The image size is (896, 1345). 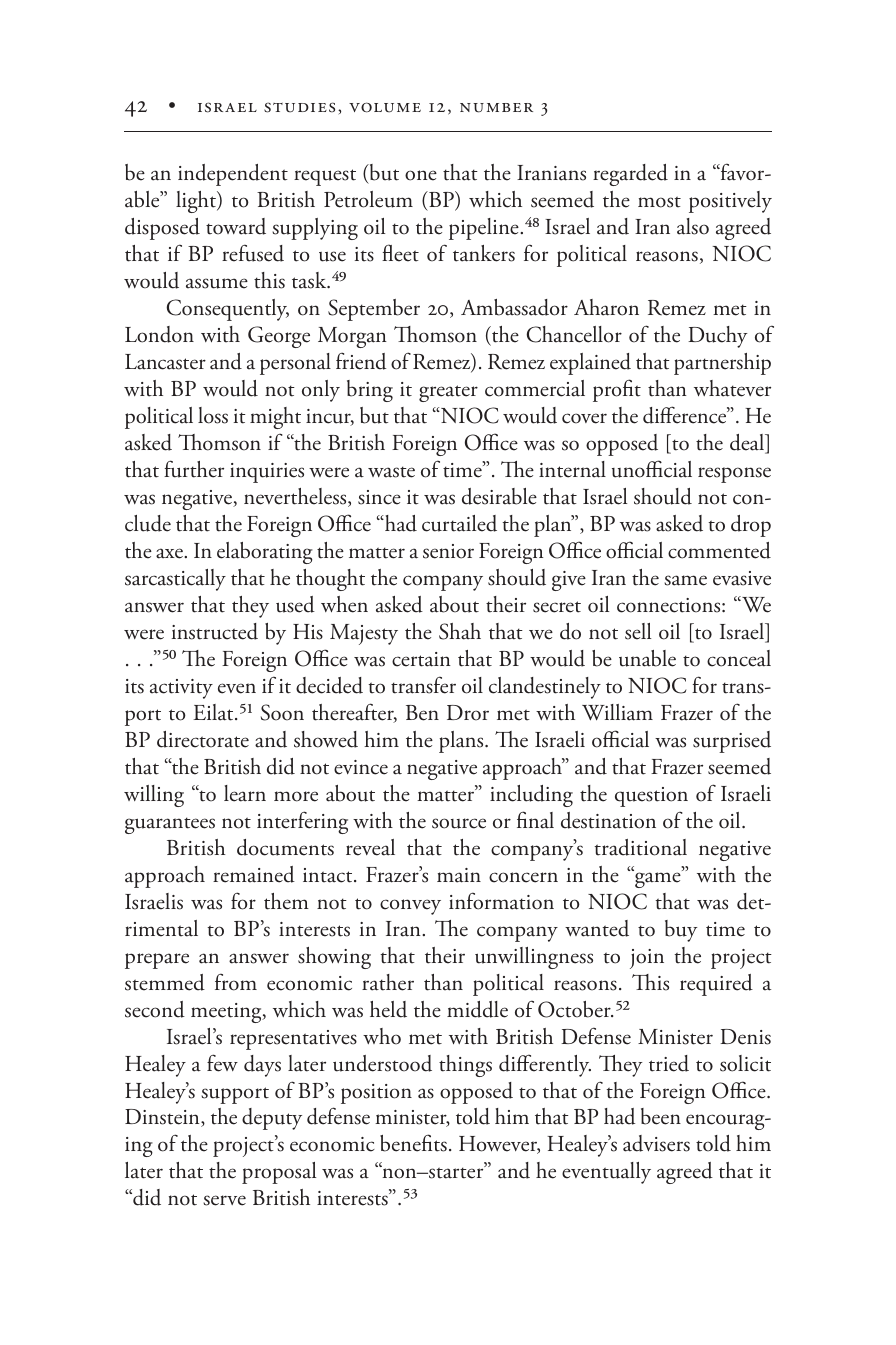 I want to click on curtailed, so click(x=459, y=523).
